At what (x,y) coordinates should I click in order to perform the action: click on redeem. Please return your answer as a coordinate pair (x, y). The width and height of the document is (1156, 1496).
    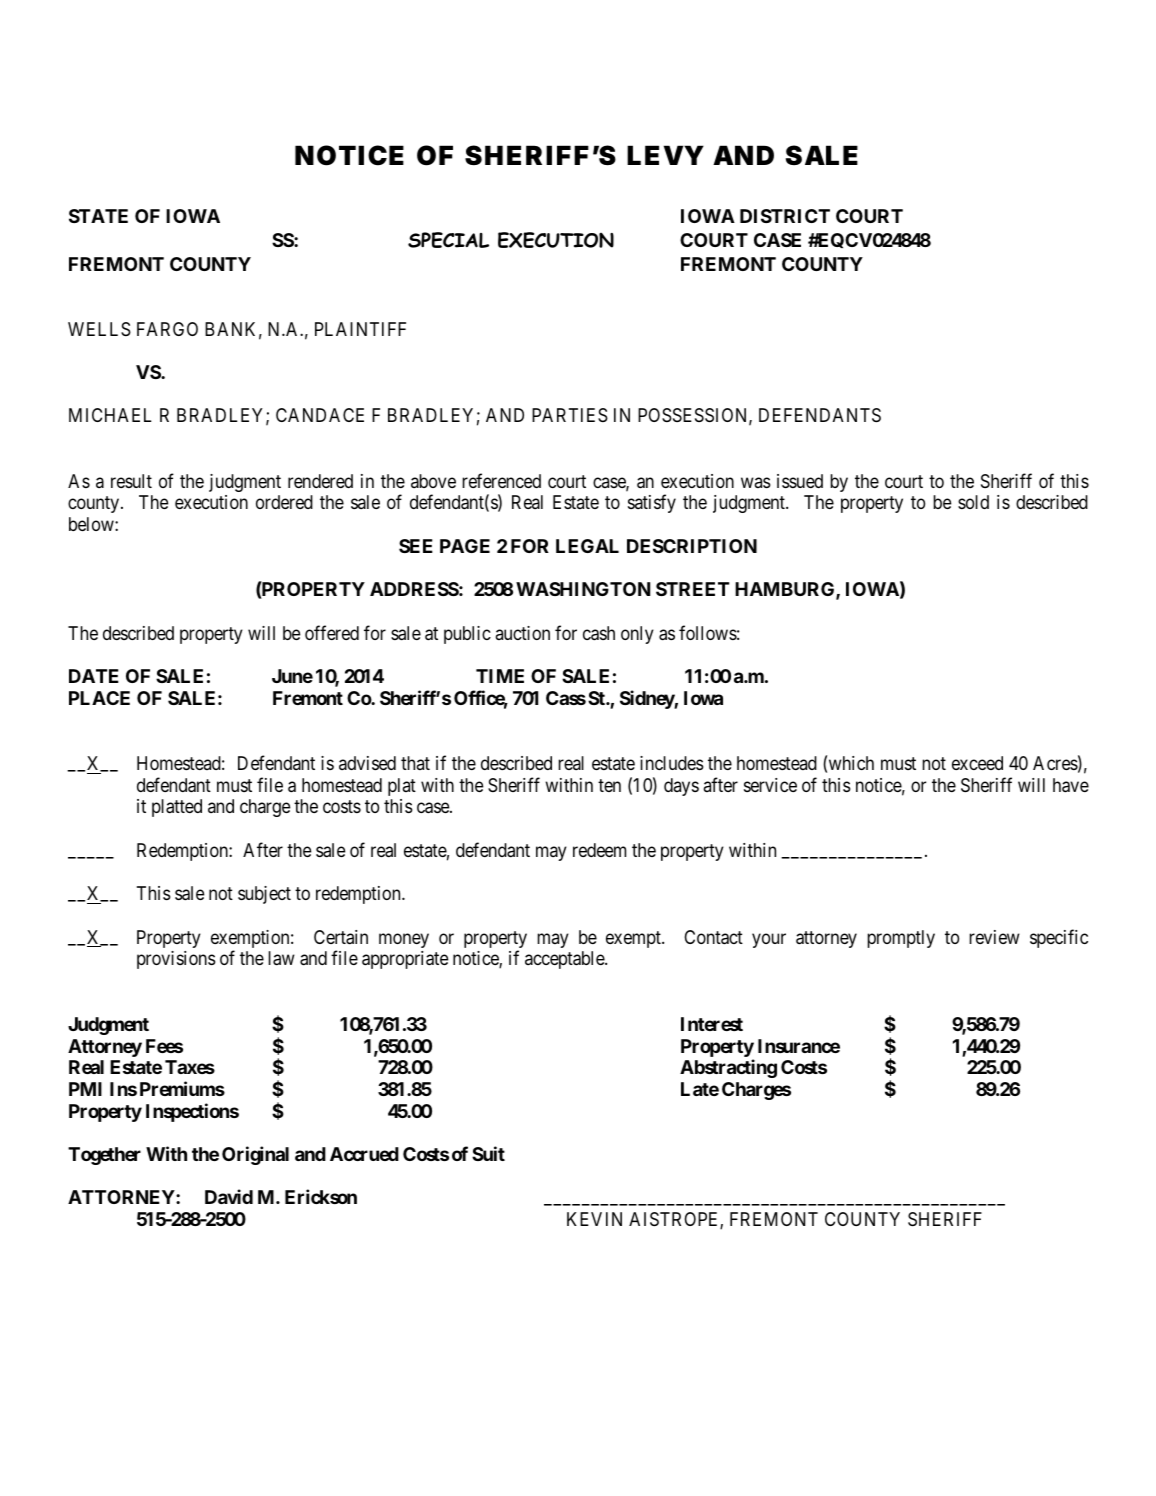
    Looking at the image, I should click on (599, 850).
